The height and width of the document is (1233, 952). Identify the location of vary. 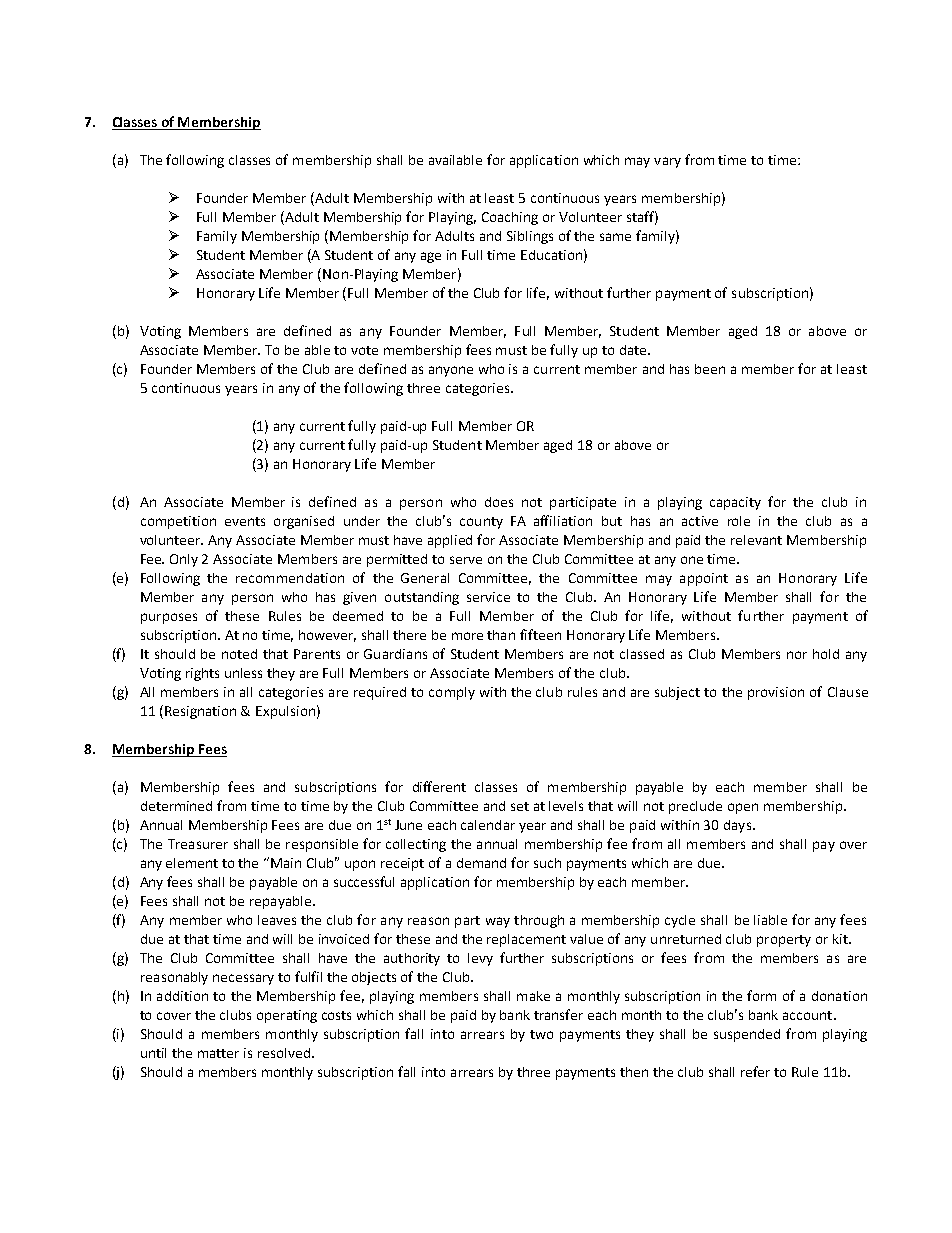
(667, 162).
